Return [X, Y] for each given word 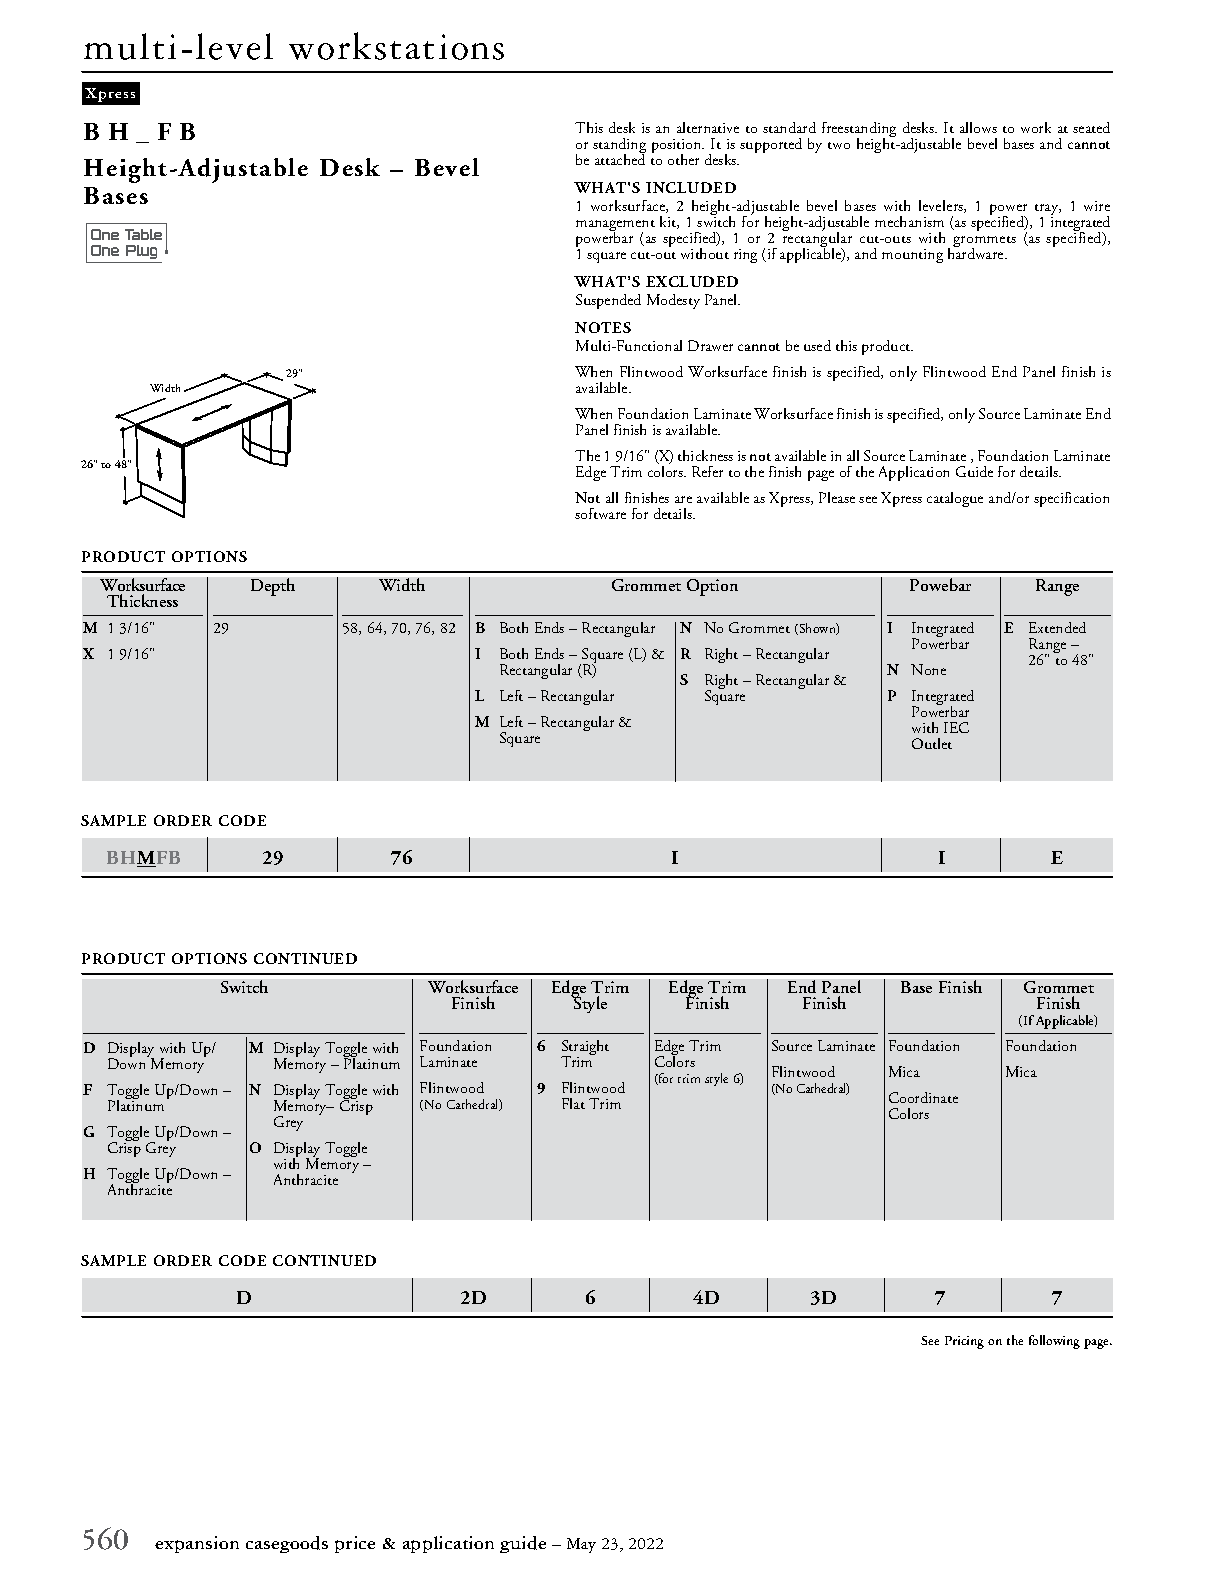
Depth [273, 587]
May [581, 1545]
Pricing [964, 1342]
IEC [956, 727]
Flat [573, 1103]
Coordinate [923, 1097]
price [355, 1544]
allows [978, 127]
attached [620, 158]
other [683, 159]
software [600, 513]
